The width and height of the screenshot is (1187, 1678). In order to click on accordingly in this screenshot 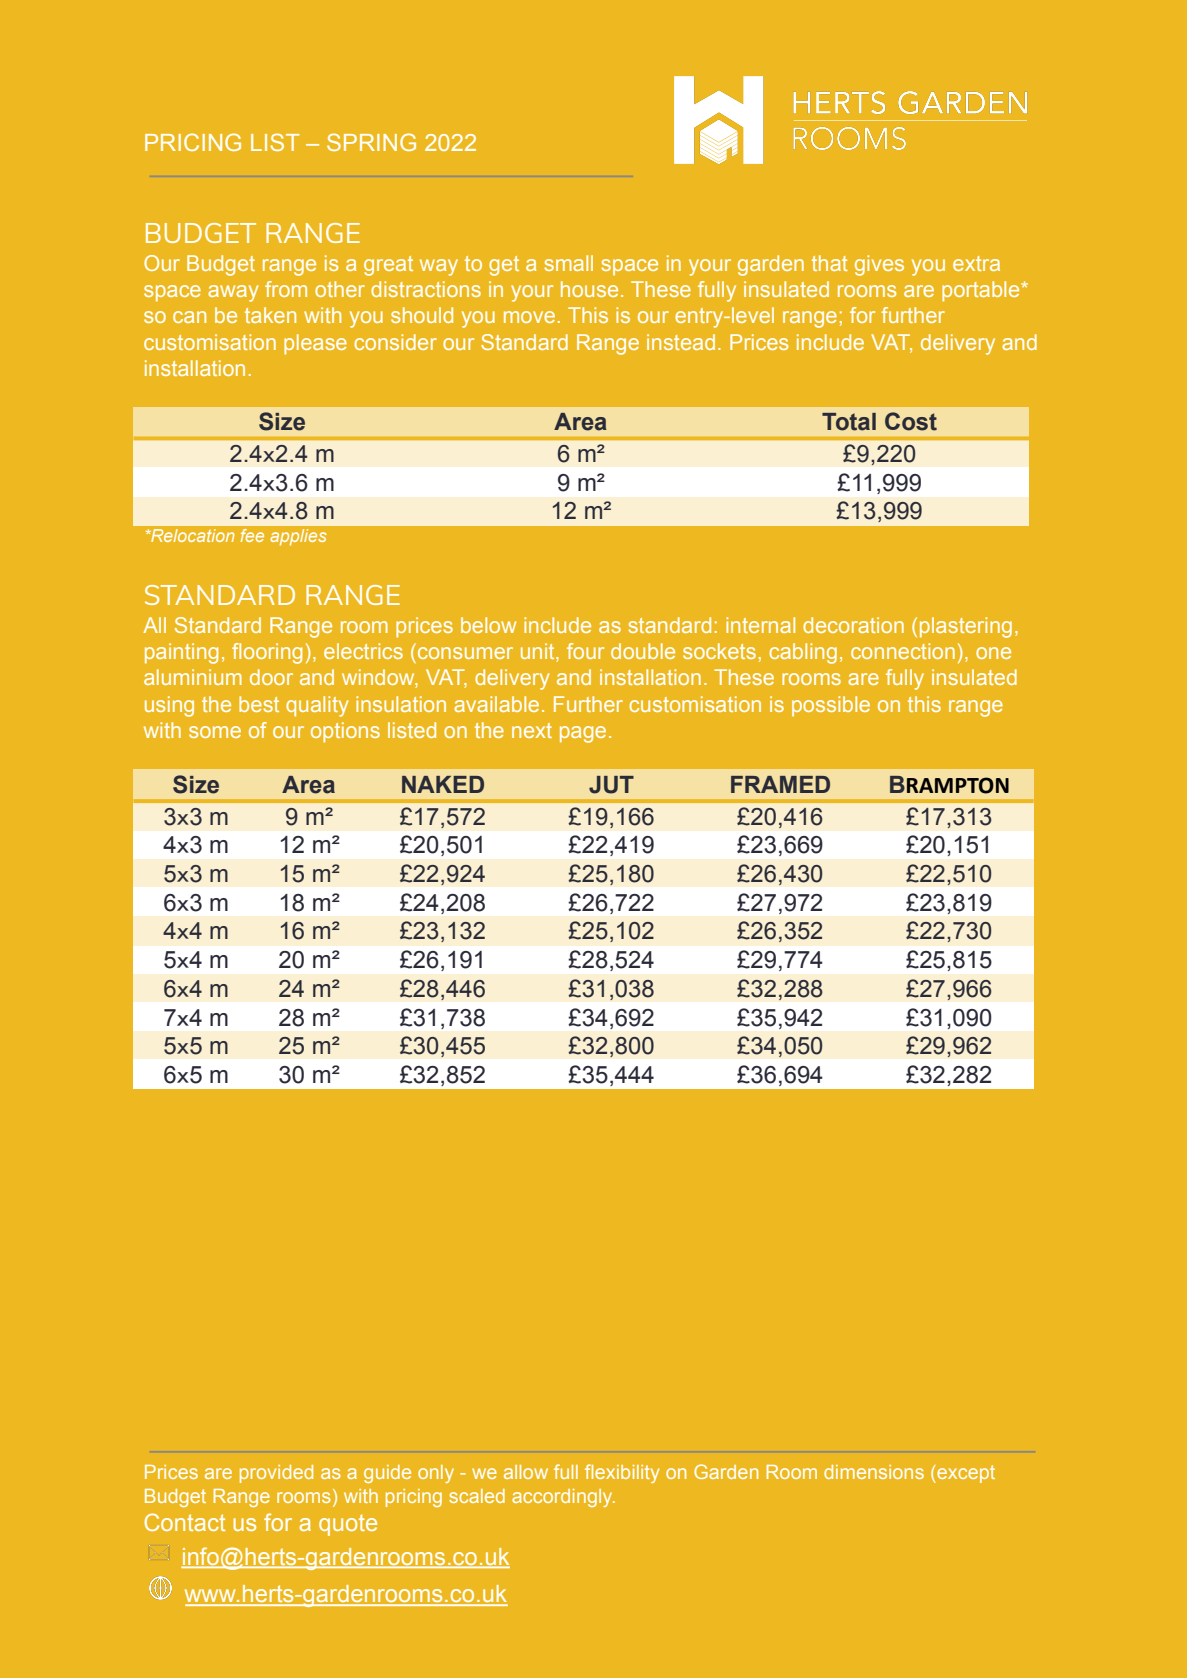, I will do `click(563, 1498)`.
